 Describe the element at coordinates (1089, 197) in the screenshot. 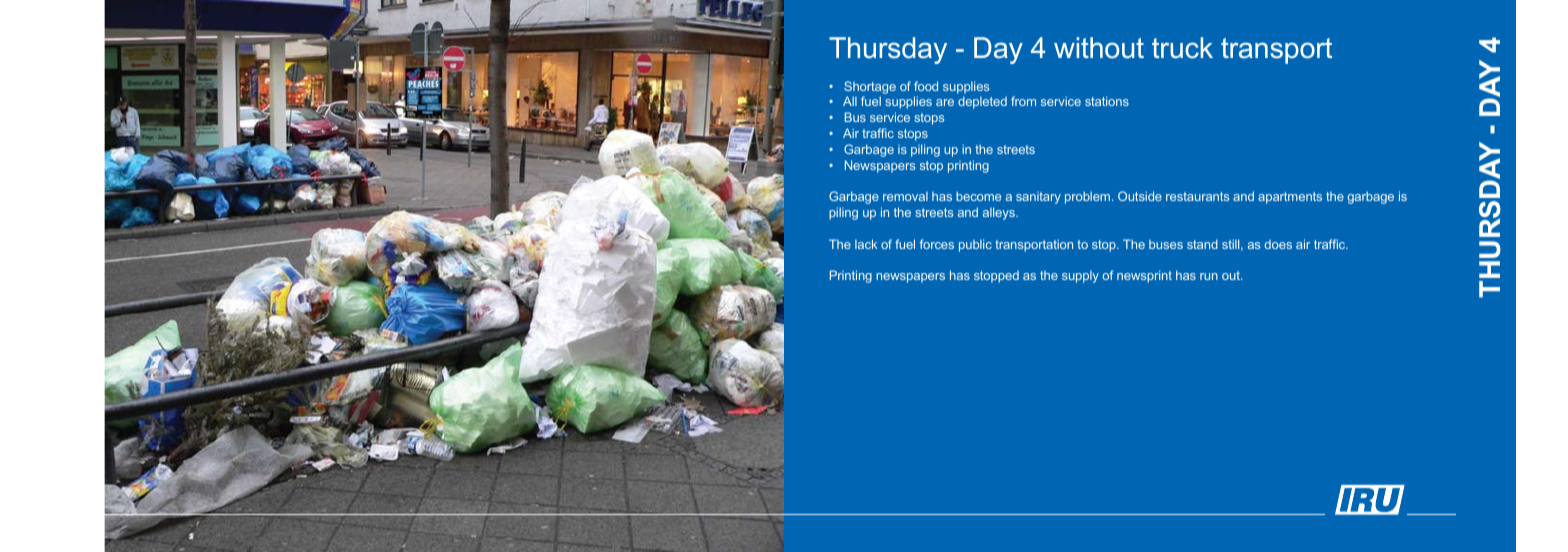

I see `problem` at that location.
